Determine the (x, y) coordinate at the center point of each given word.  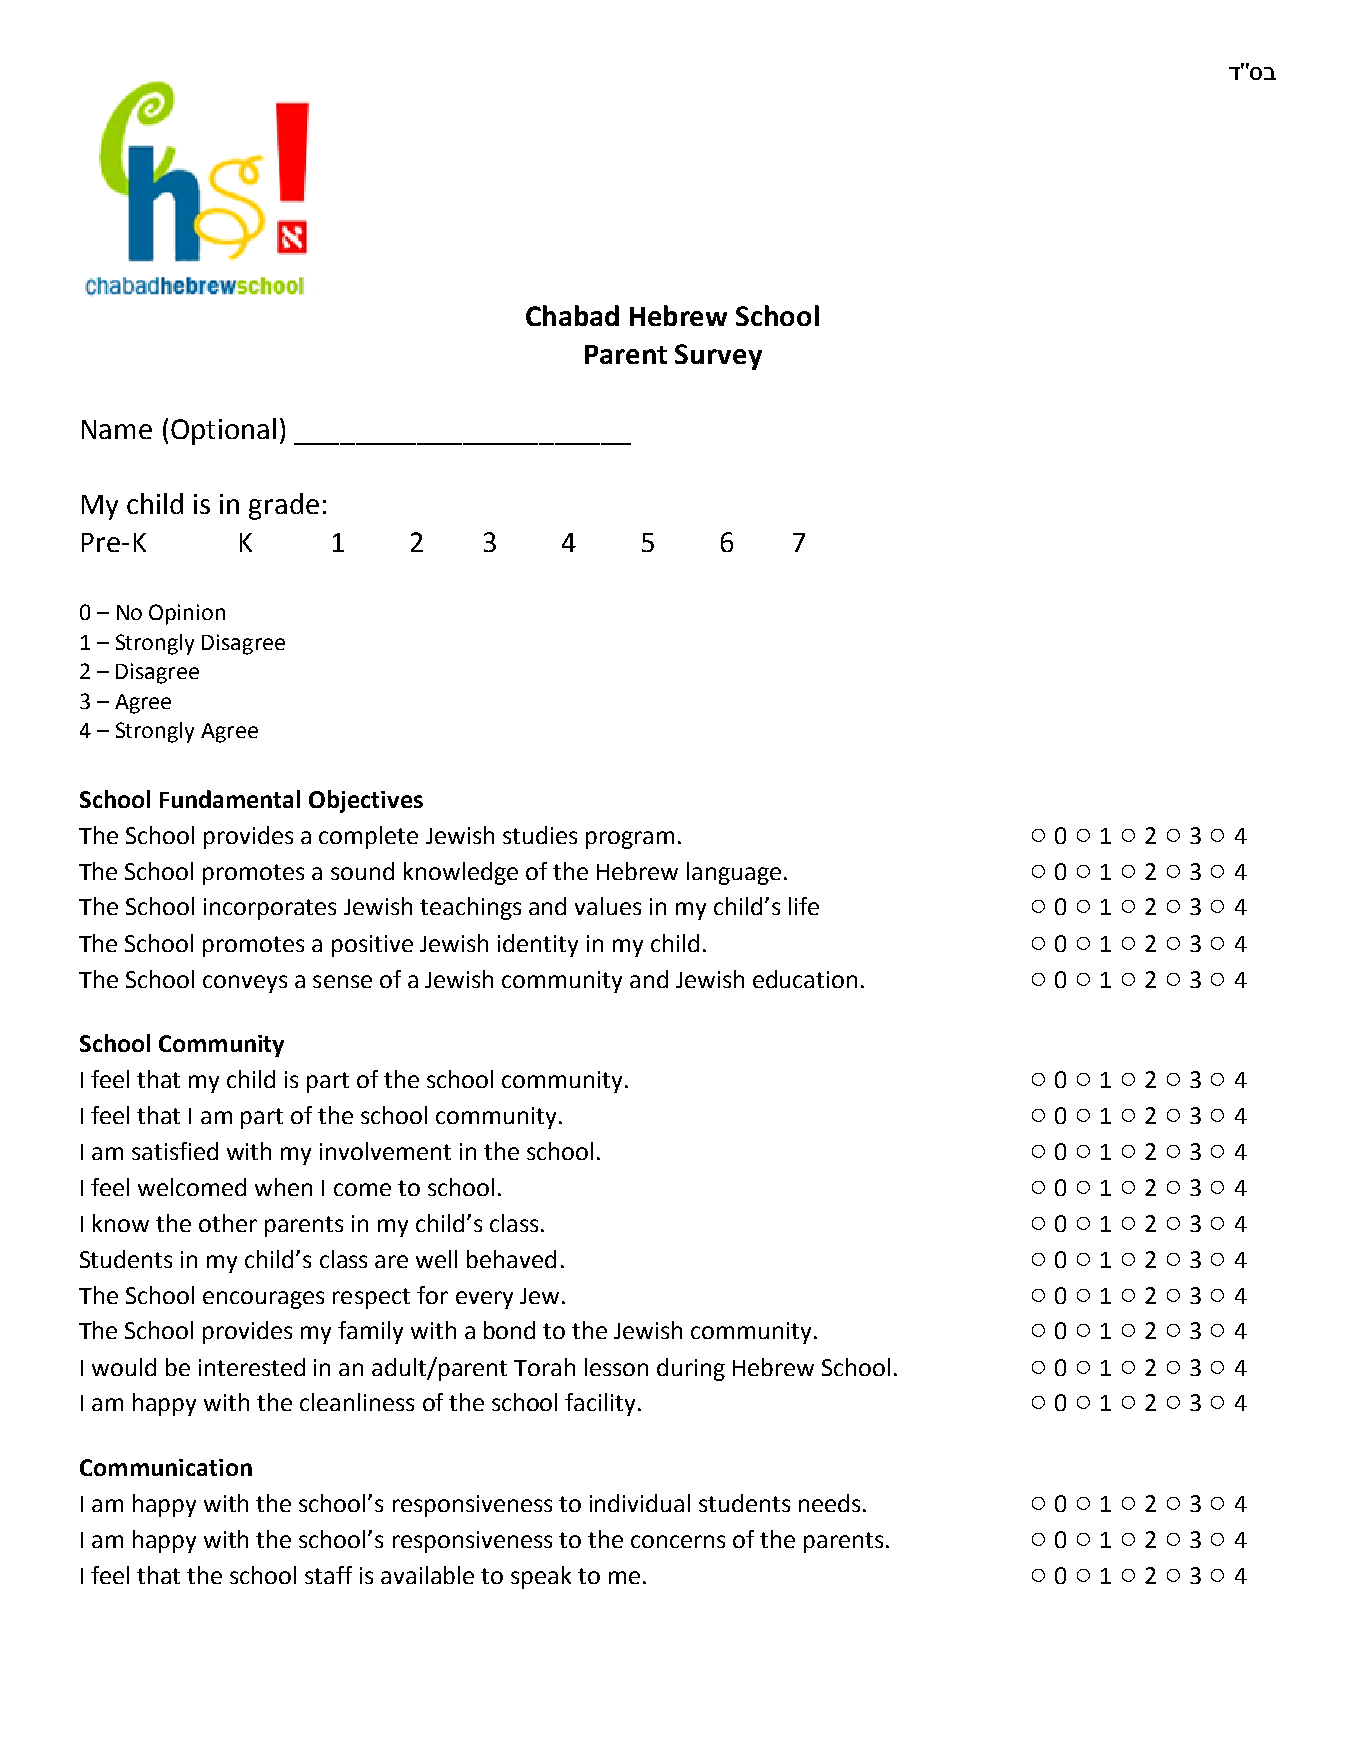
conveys (245, 984)
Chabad (572, 315)
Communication (166, 1467)
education (805, 979)
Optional (223, 431)
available (427, 1575)
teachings (470, 908)
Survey (718, 357)
